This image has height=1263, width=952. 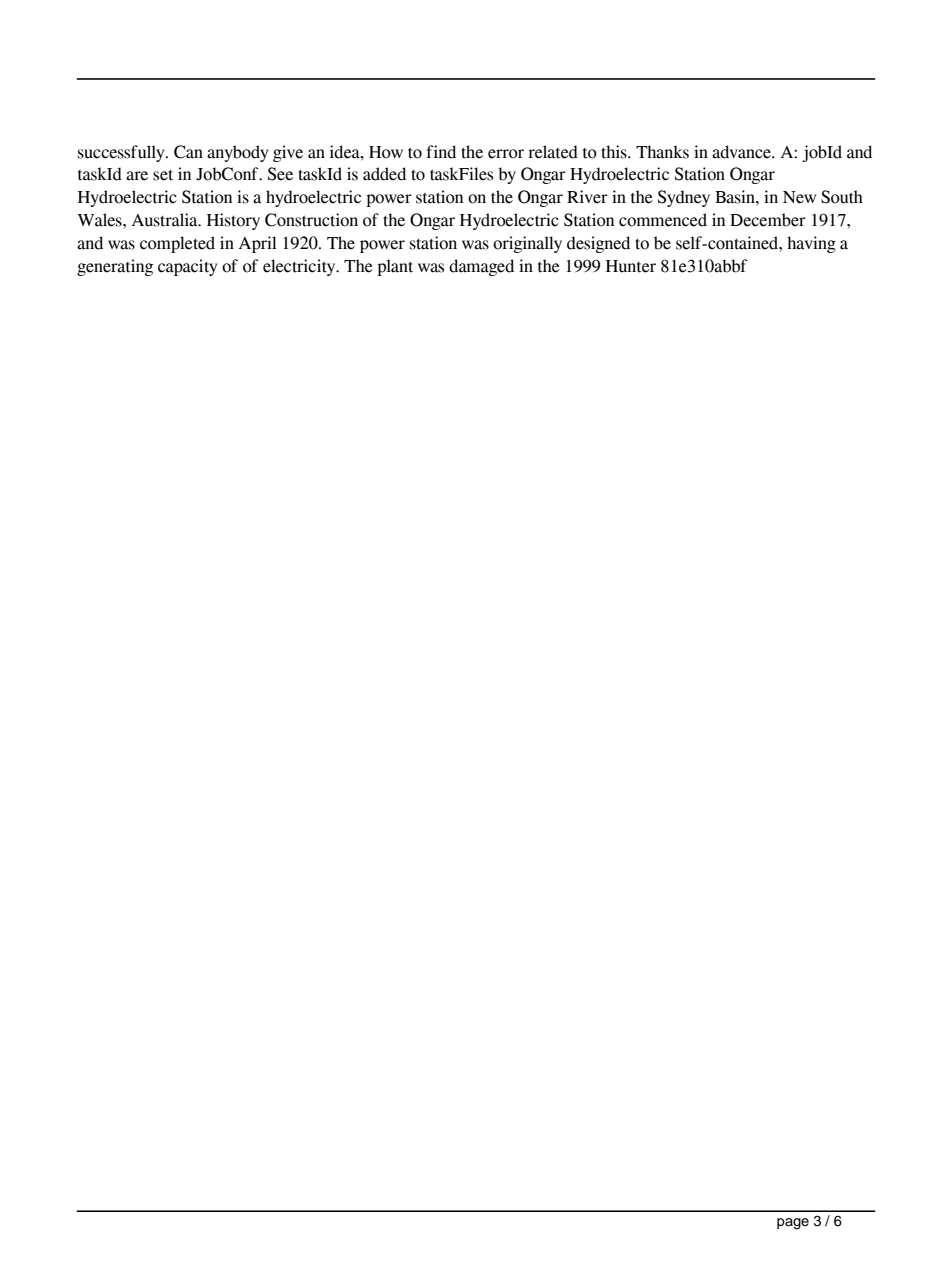 What do you see at coordinates (187, 267) in the image?
I see `capacity` at bounding box center [187, 267].
